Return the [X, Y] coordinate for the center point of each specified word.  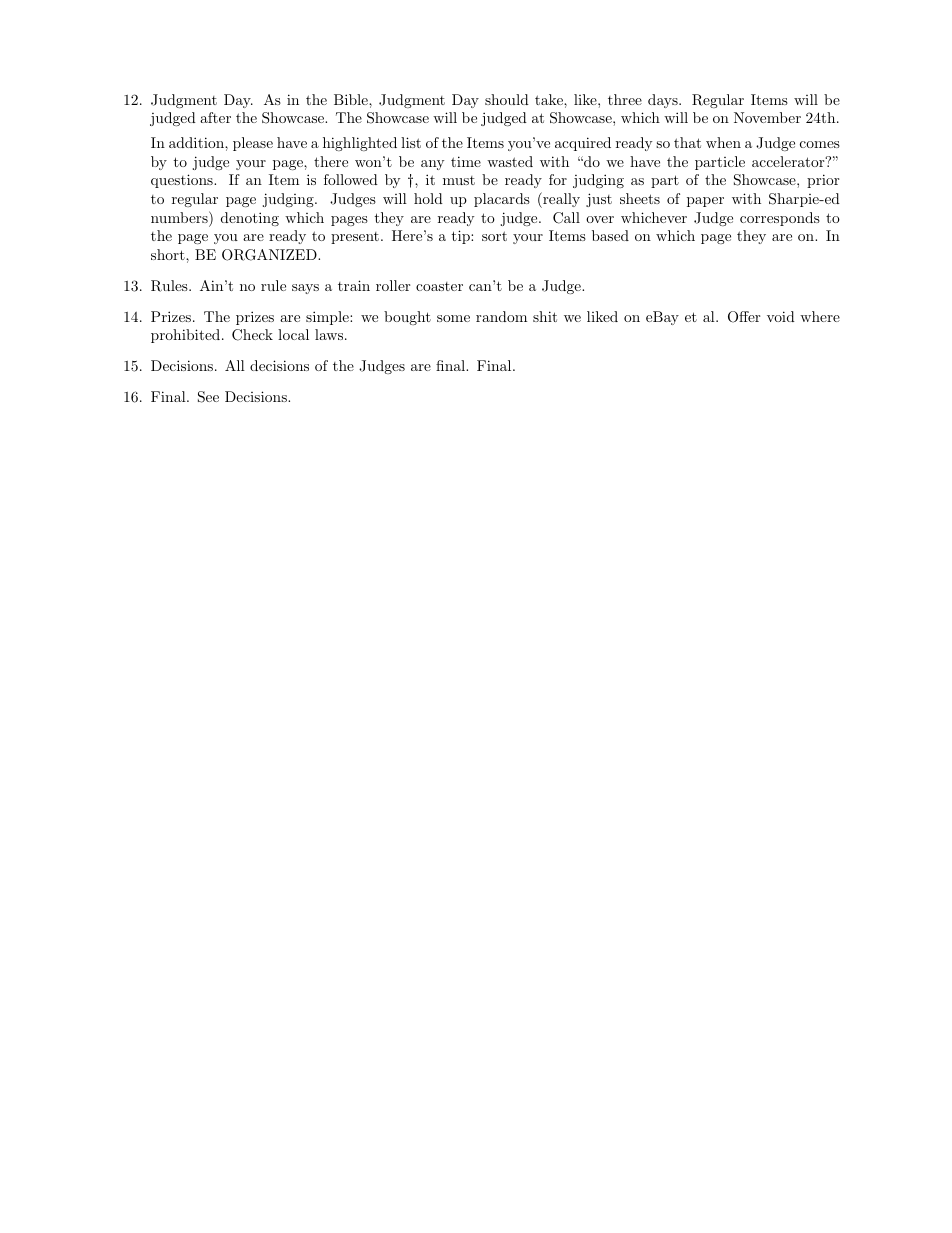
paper [705, 202]
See [208, 397]
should [507, 99]
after [215, 117]
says [305, 289]
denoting [250, 219]
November [767, 117]
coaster [439, 286]
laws [329, 334]
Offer [744, 317]
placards [502, 200]
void [781, 316]
